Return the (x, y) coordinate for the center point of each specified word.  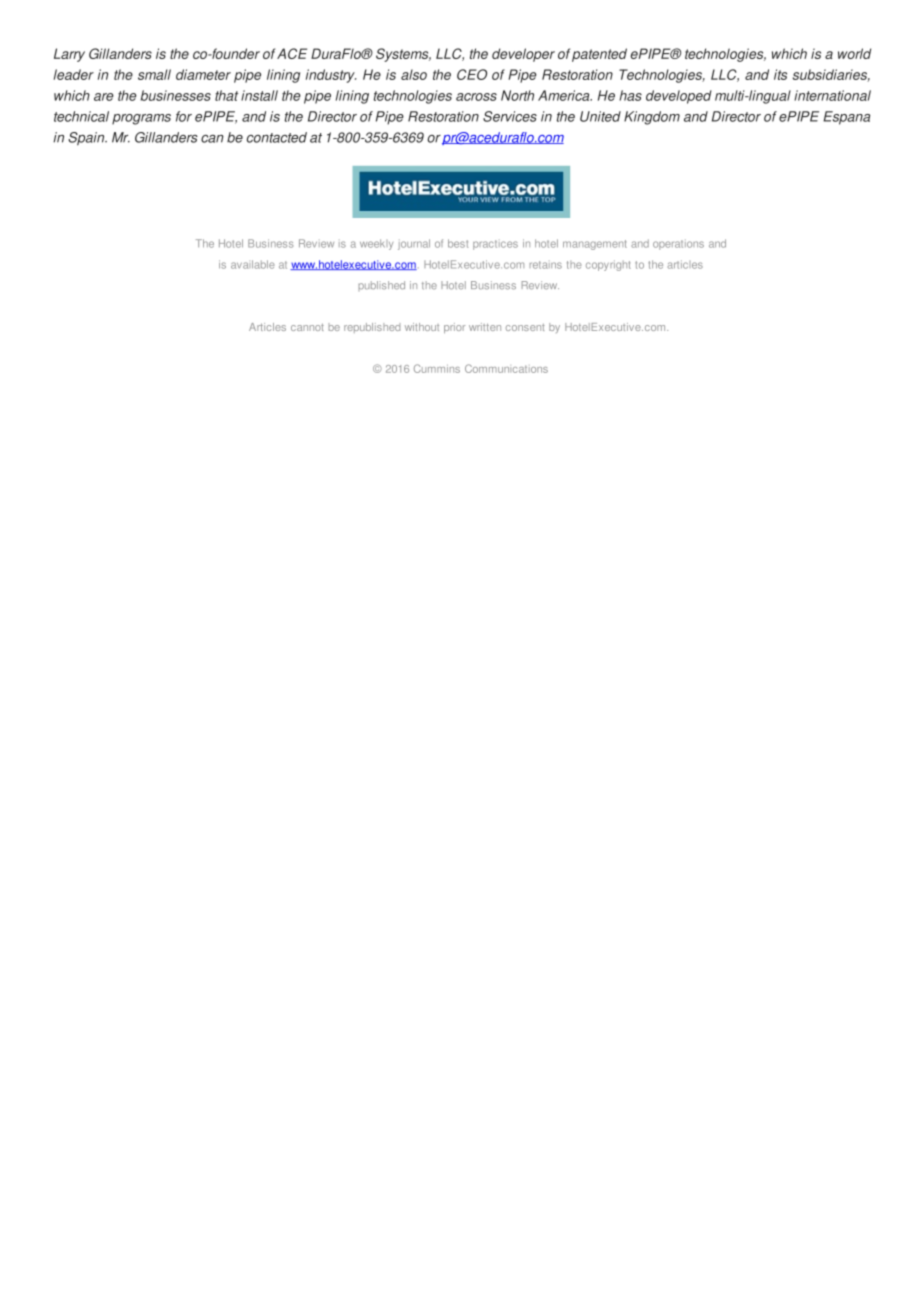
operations (678, 244)
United (600, 116)
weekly (376, 244)
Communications (506, 368)
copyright (608, 265)
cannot (307, 327)
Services (510, 116)
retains (546, 265)
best (458, 243)
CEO (472, 74)
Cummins (437, 368)
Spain (87, 139)
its (780, 74)
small (154, 74)
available (252, 264)
